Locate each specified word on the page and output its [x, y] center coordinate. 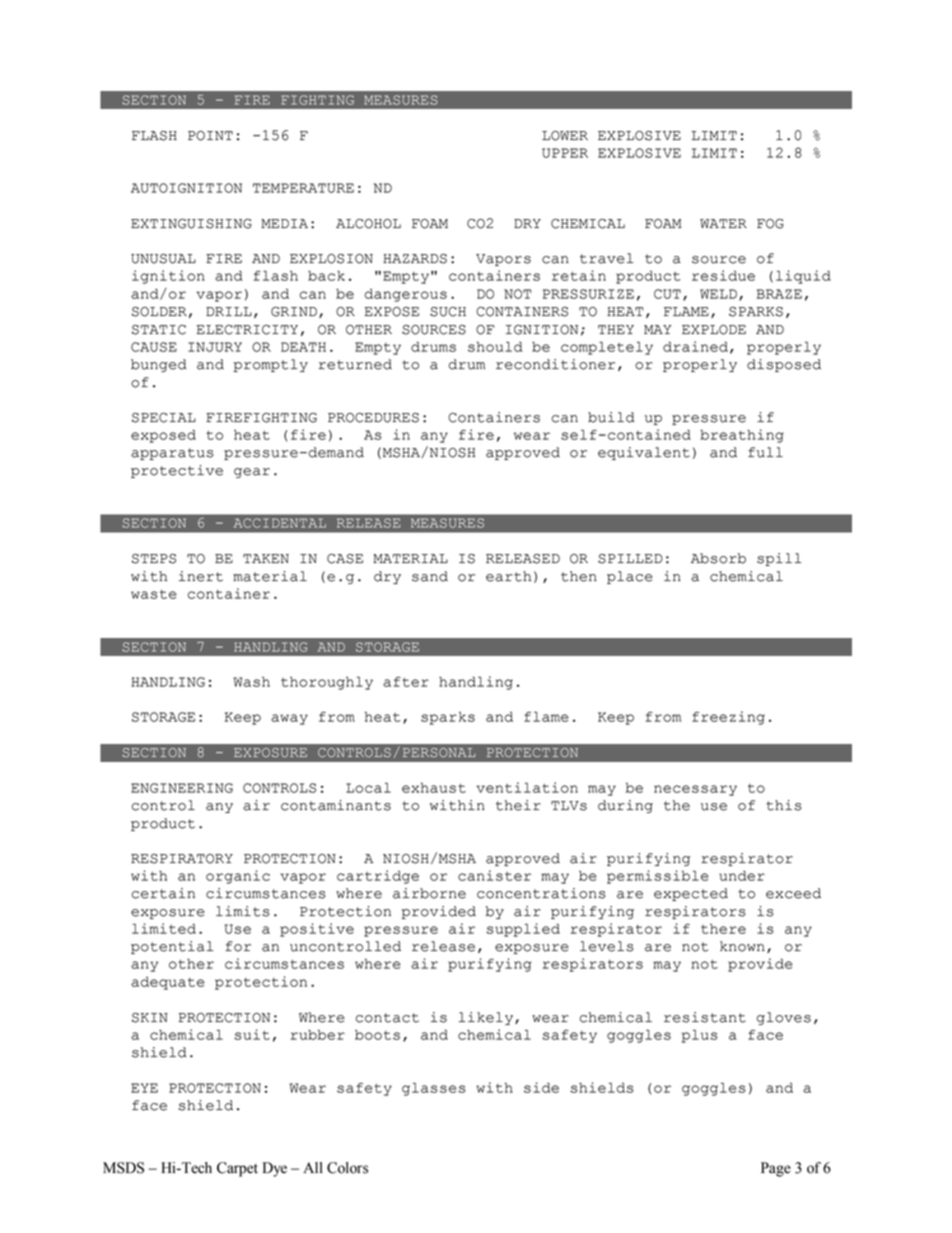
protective [177, 471]
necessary [695, 790]
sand [430, 576]
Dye [275, 1169]
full [765, 452]
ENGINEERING [182, 788]
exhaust [434, 788]
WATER [723, 223]
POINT [210, 136]
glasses [434, 1089]
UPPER [565, 153]
